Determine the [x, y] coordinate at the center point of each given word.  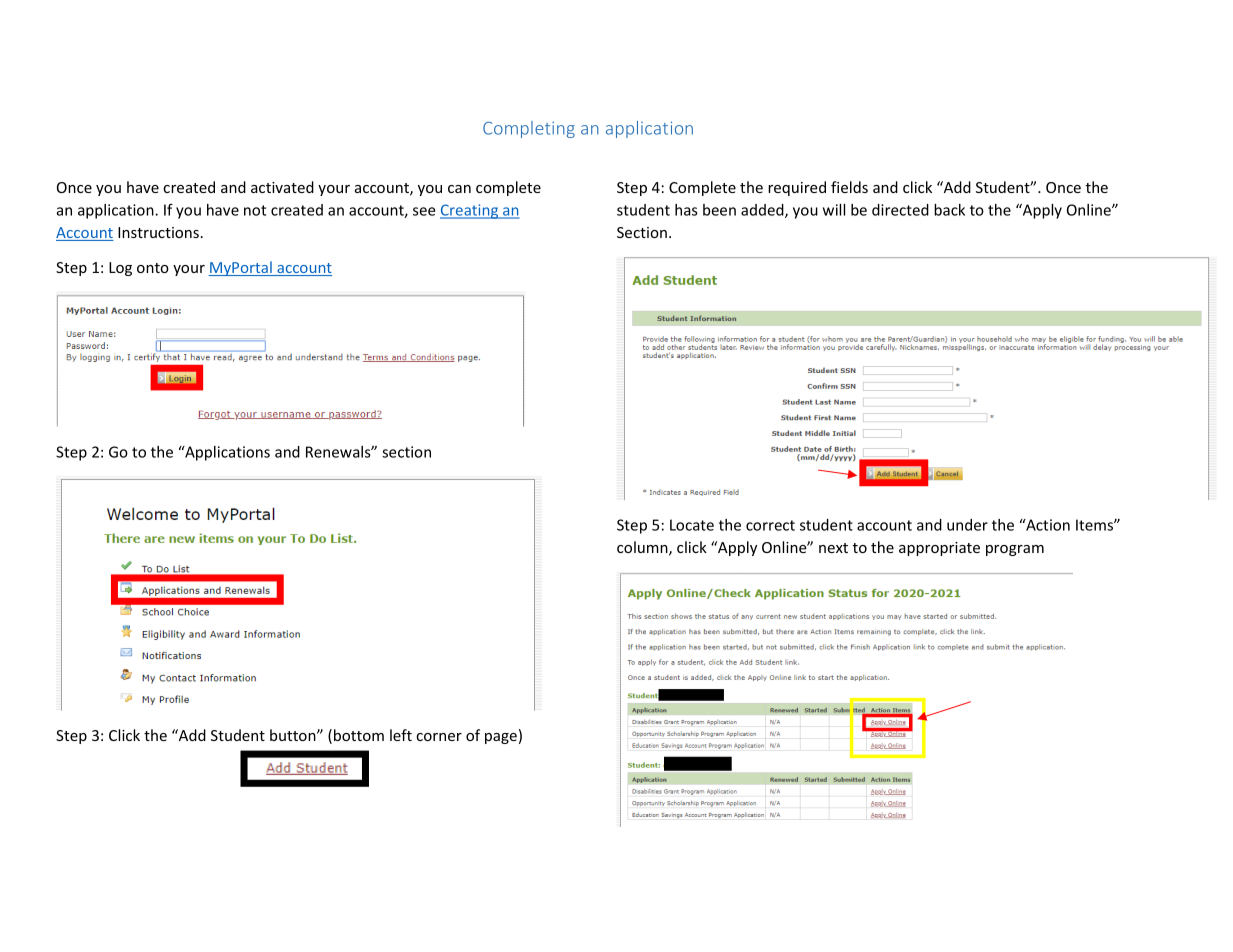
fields [849, 187]
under [967, 525]
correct [770, 525]
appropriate [939, 549]
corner [439, 737]
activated [282, 187]
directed [900, 210]
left [401, 735]
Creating [470, 211]
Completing [529, 129]
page [501, 738]
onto [153, 268]
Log [120, 269]
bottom [359, 735]
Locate [692, 525]
